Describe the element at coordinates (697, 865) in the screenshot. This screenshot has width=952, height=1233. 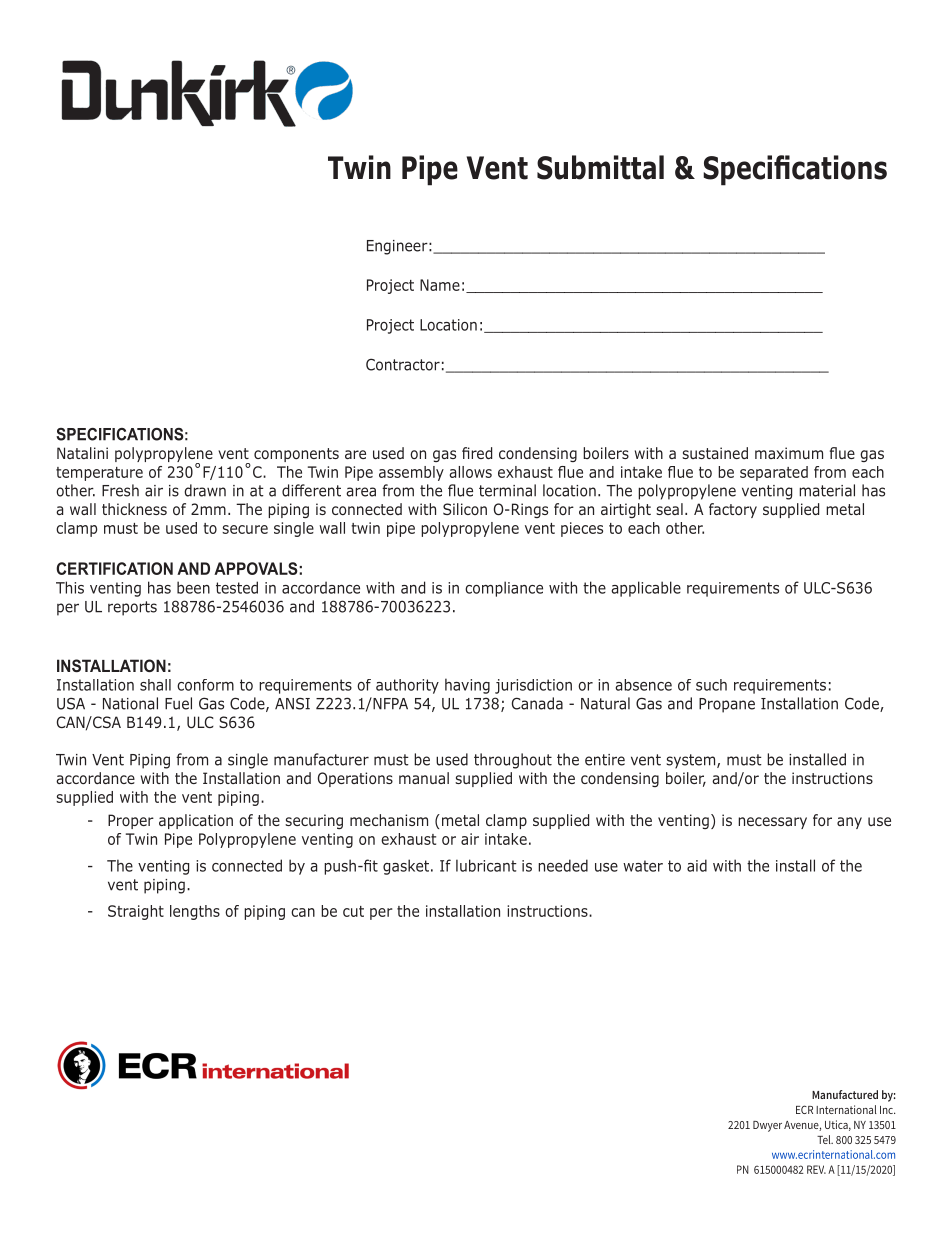
I see `aid` at that location.
